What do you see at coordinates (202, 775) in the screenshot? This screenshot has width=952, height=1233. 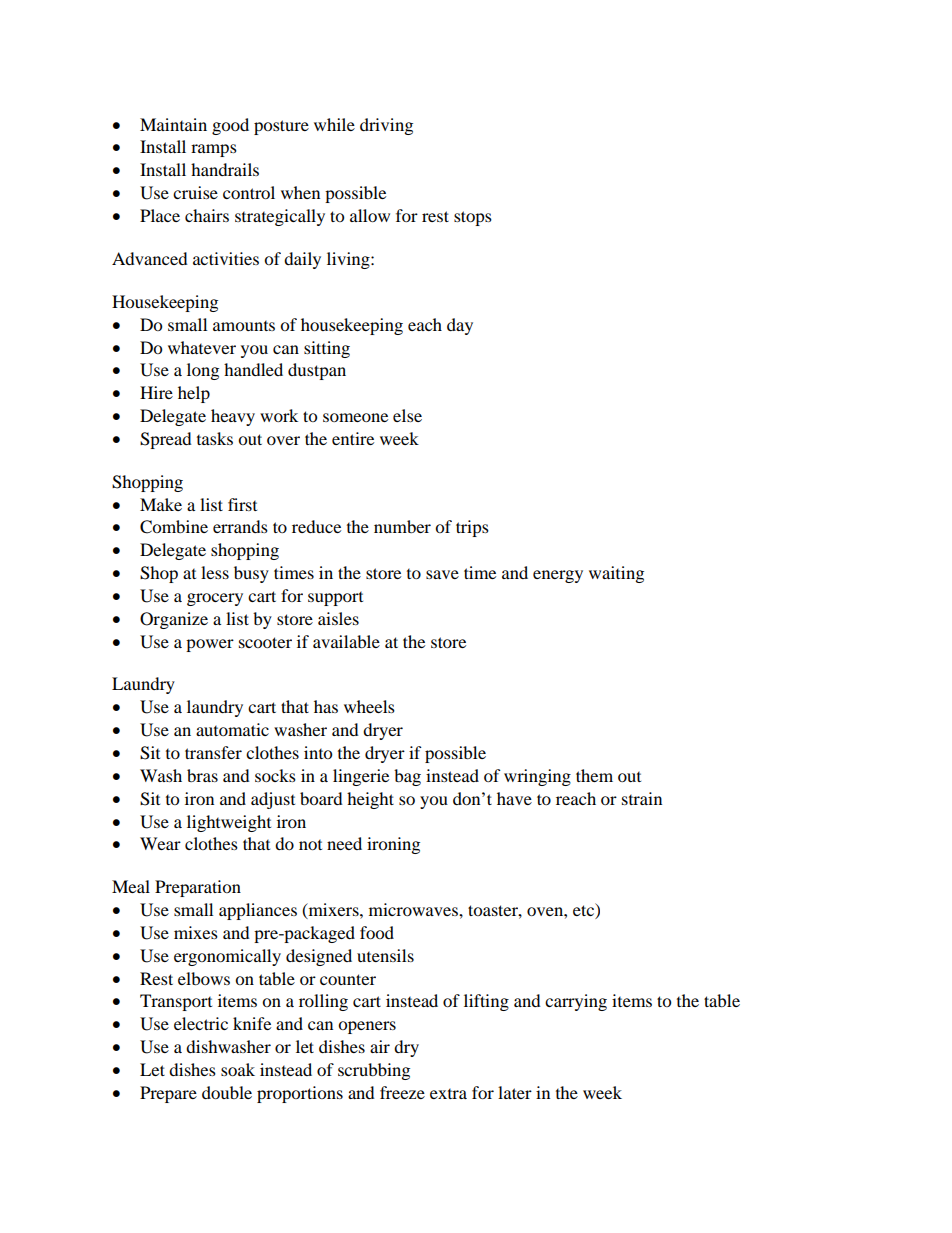 I see `bras` at bounding box center [202, 775].
